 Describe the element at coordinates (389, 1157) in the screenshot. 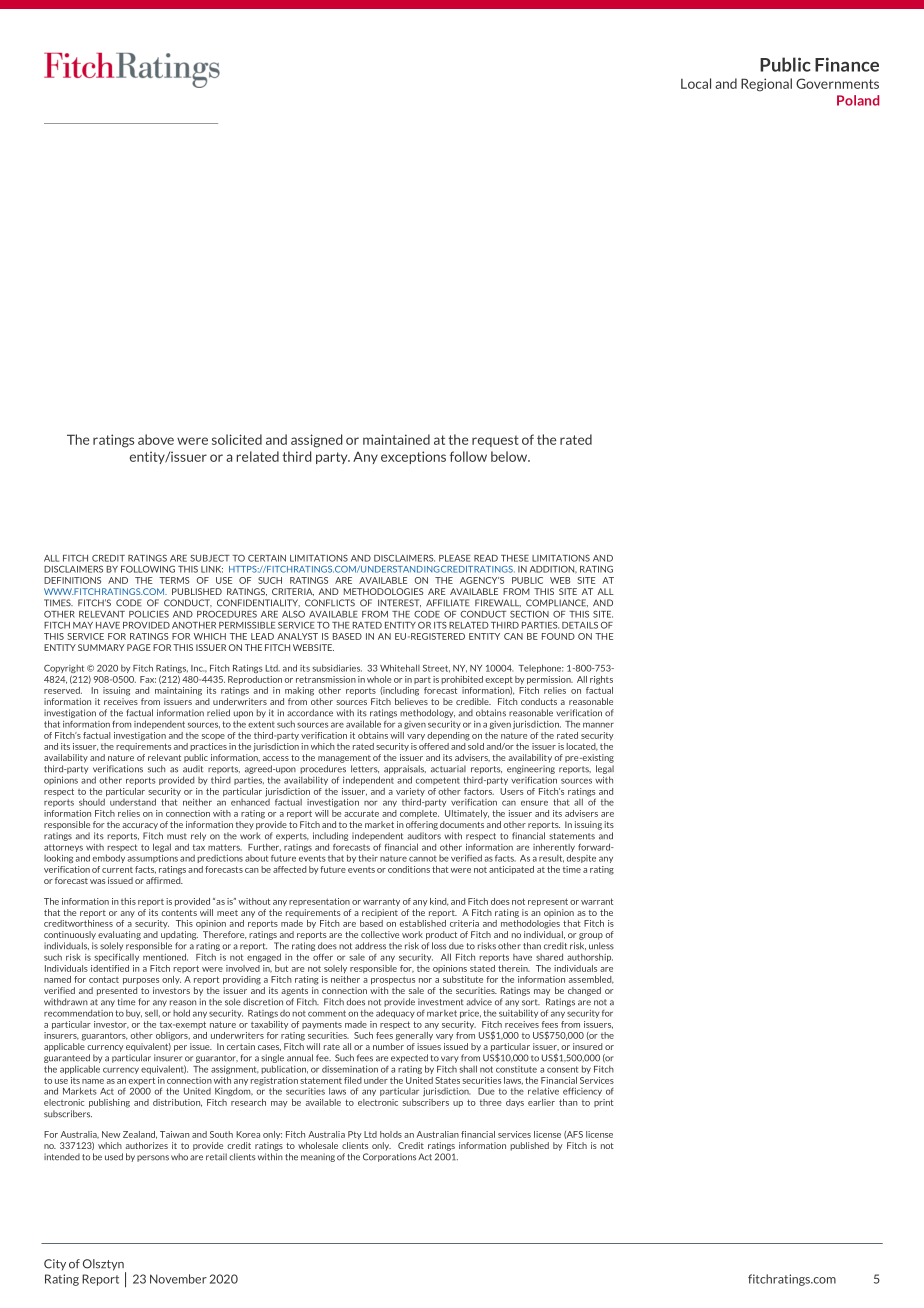

I see `Corporations` at that location.
